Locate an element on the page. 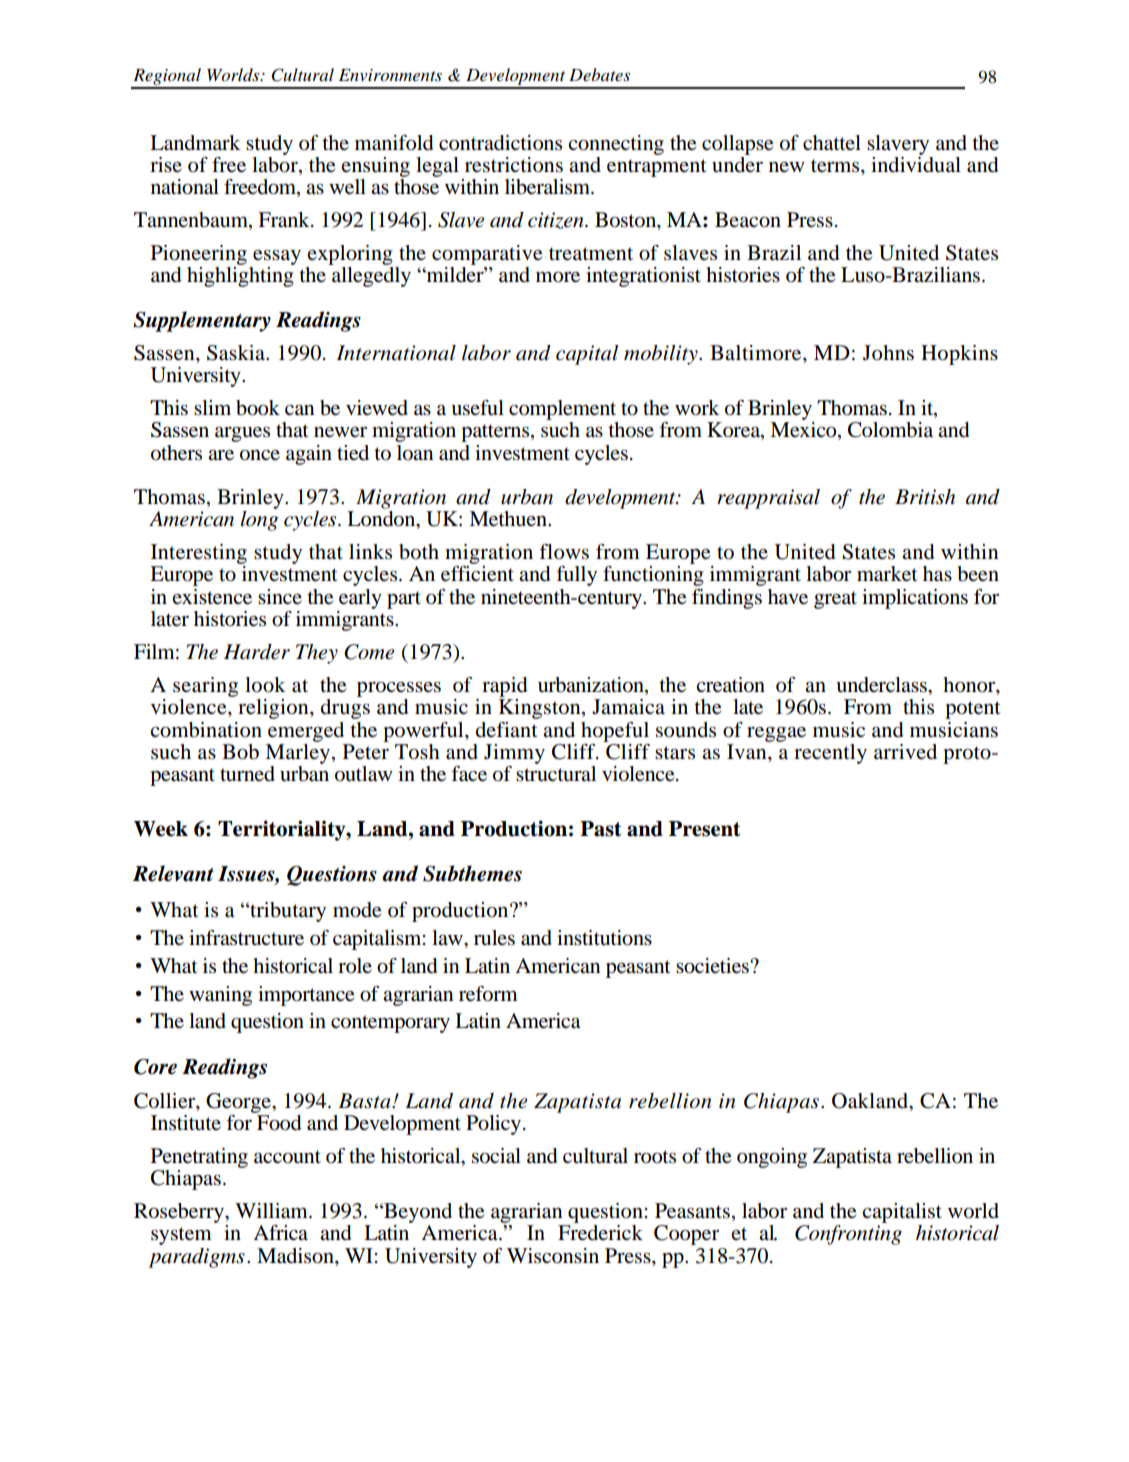  book is located at coordinates (258, 408).
